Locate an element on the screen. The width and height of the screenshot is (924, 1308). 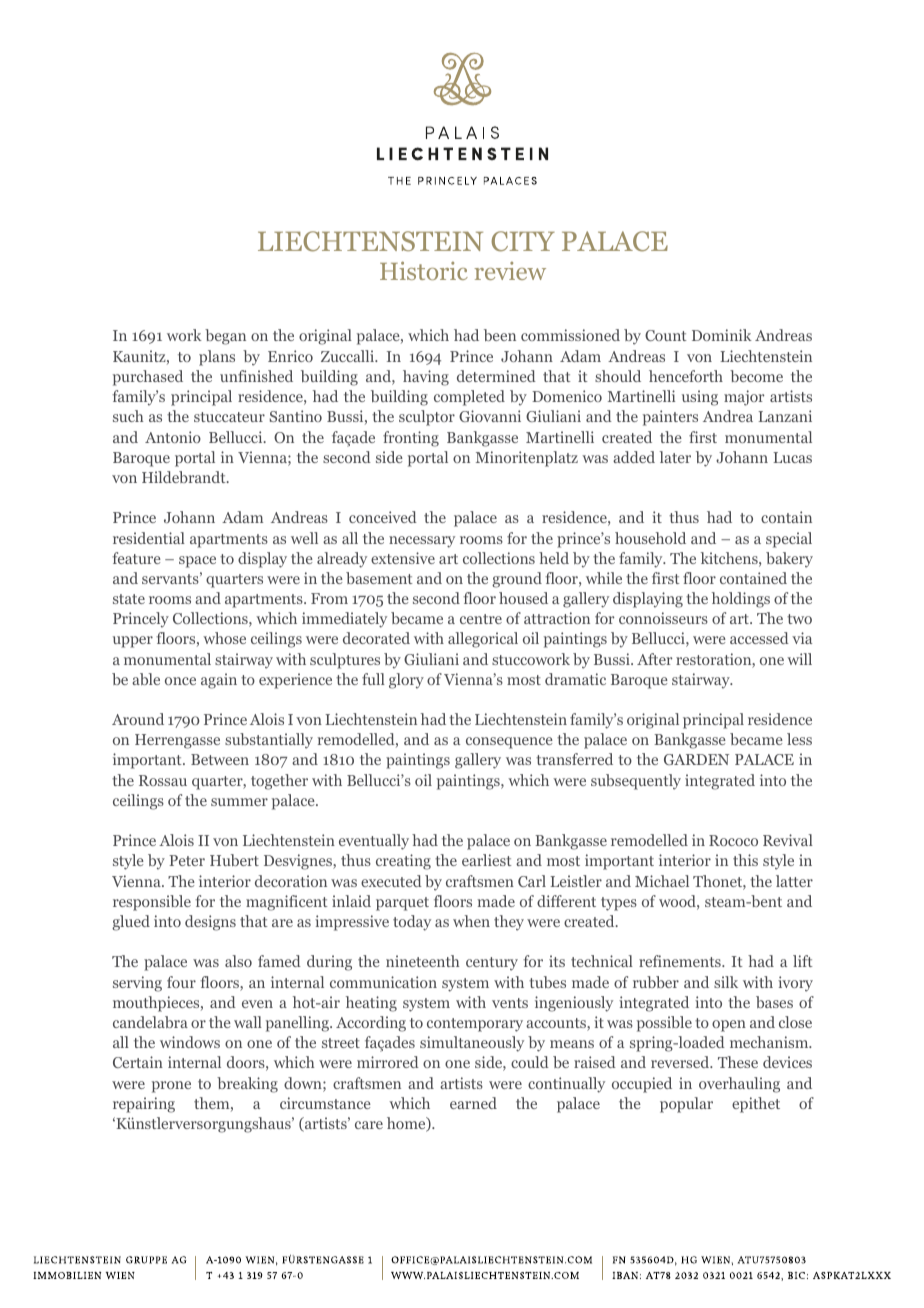
Dominik is located at coordinates (722, 335).
